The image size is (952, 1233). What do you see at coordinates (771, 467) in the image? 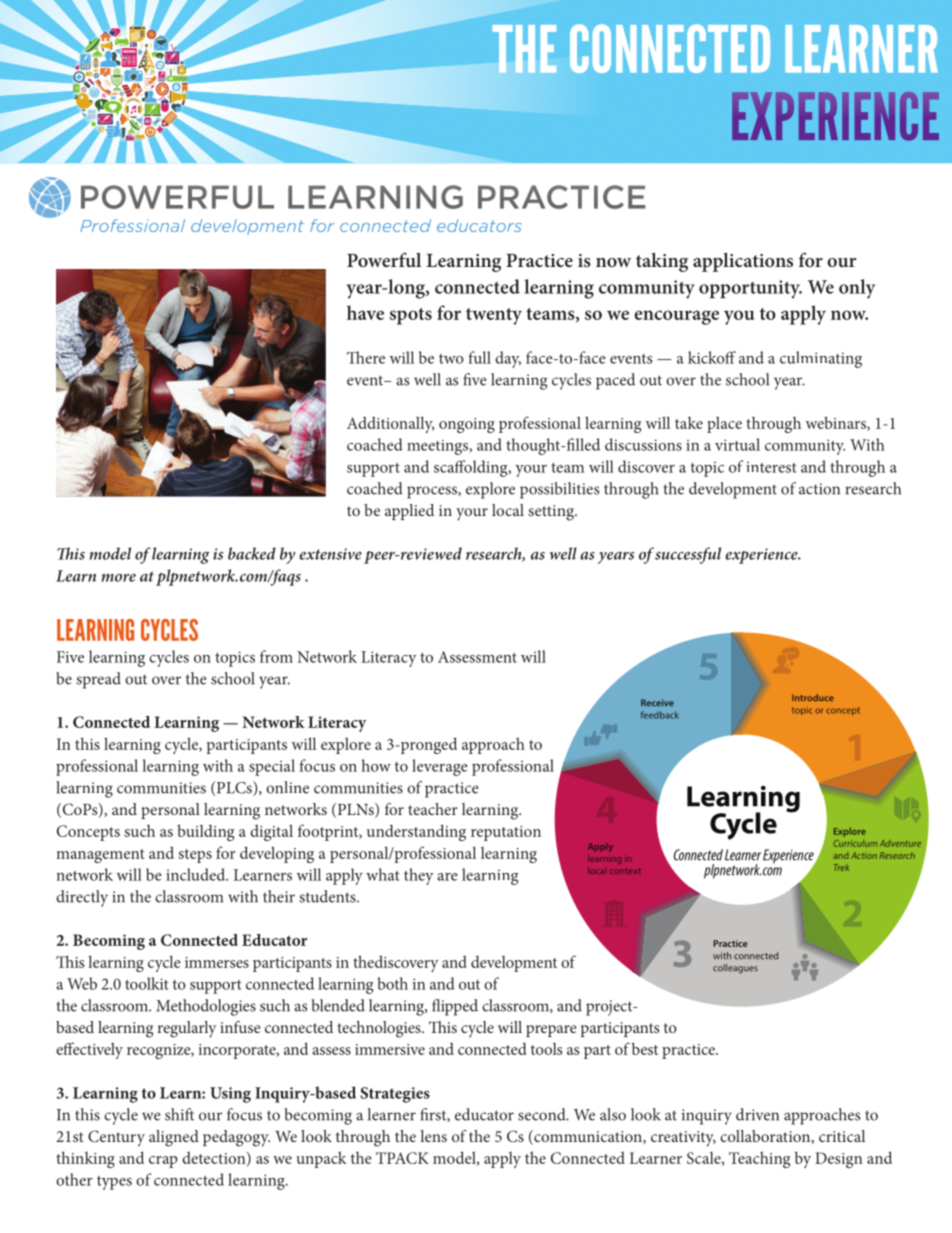
I see `interest` at bounding box center [771, 467].
